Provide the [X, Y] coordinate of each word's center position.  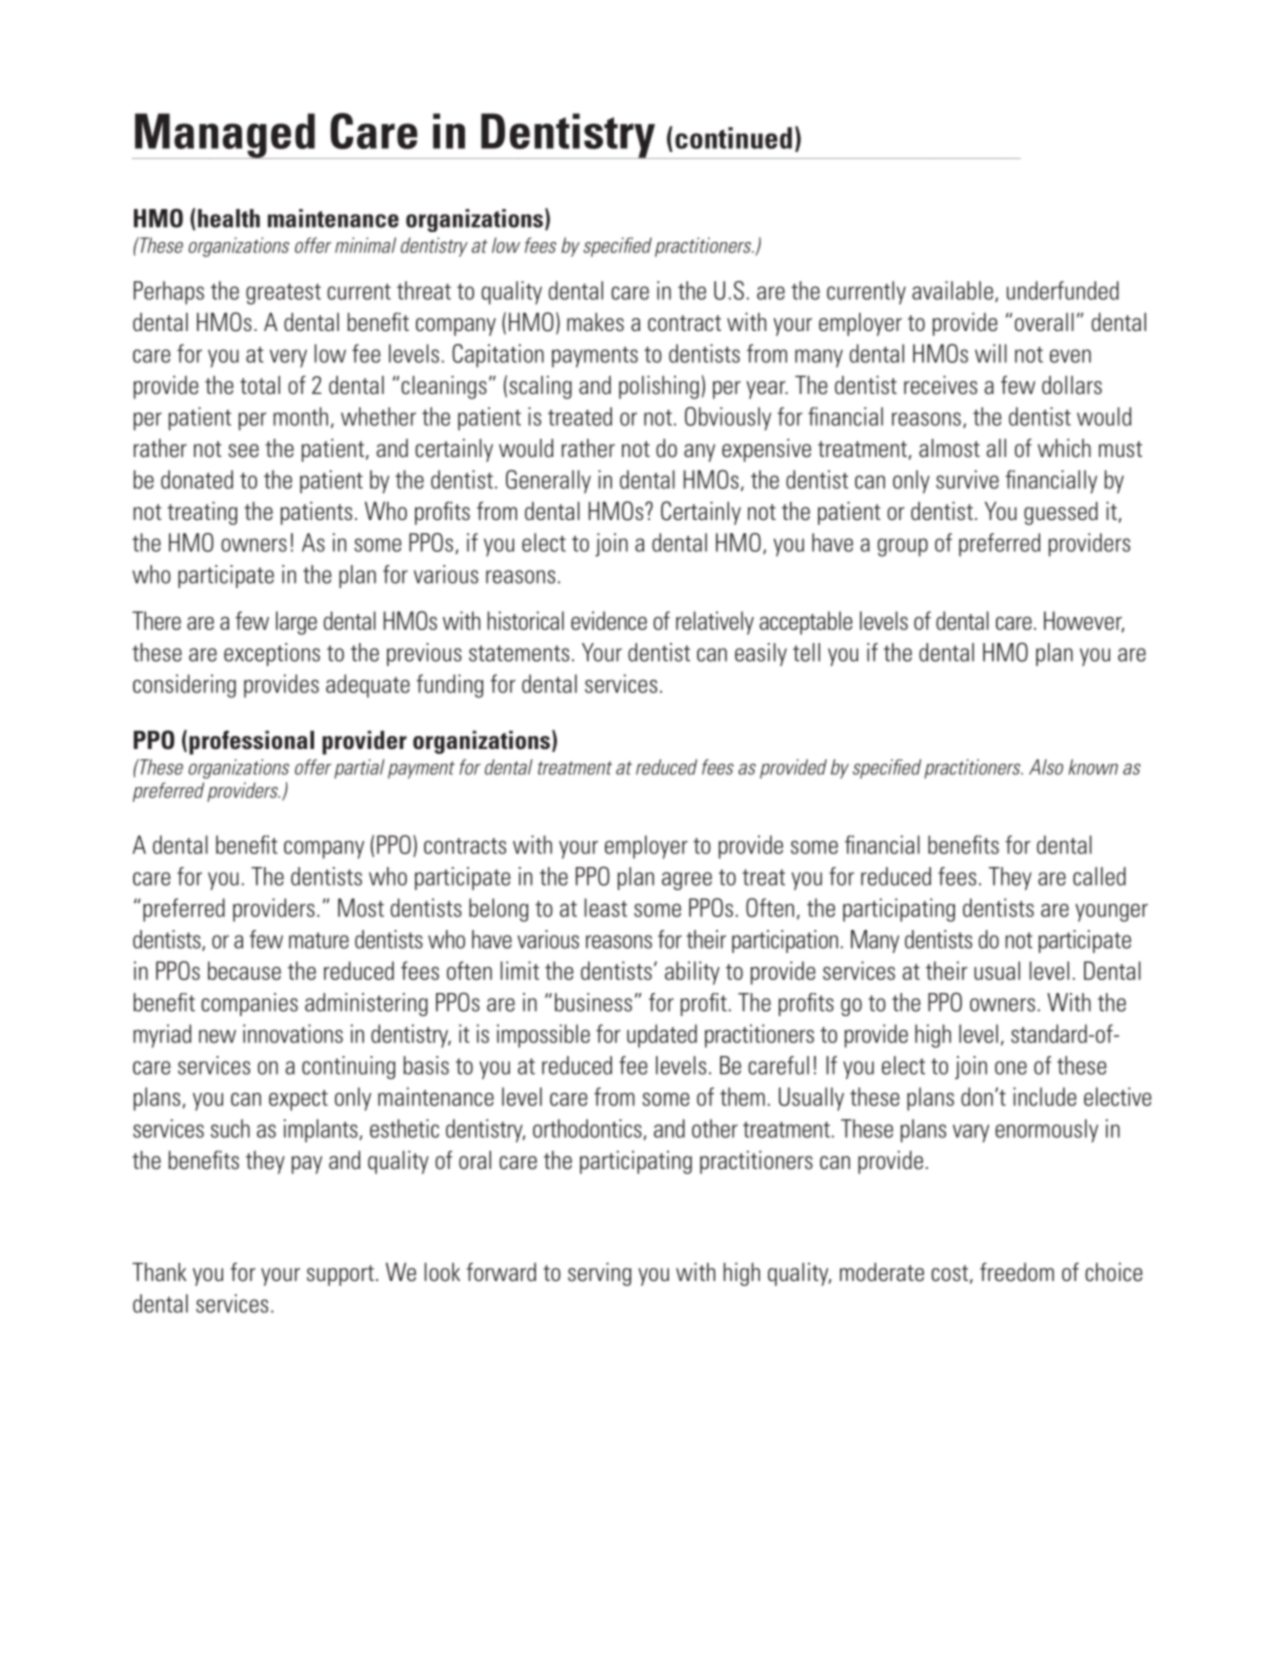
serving [599, 1274]
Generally [548, 482]
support [340, 1275]
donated [197, 479]
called [1099, 876]
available [952, 290]
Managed [225, 136]
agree [687, 881]
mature [319, 940]
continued [733, 138]
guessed [1061, 513]
